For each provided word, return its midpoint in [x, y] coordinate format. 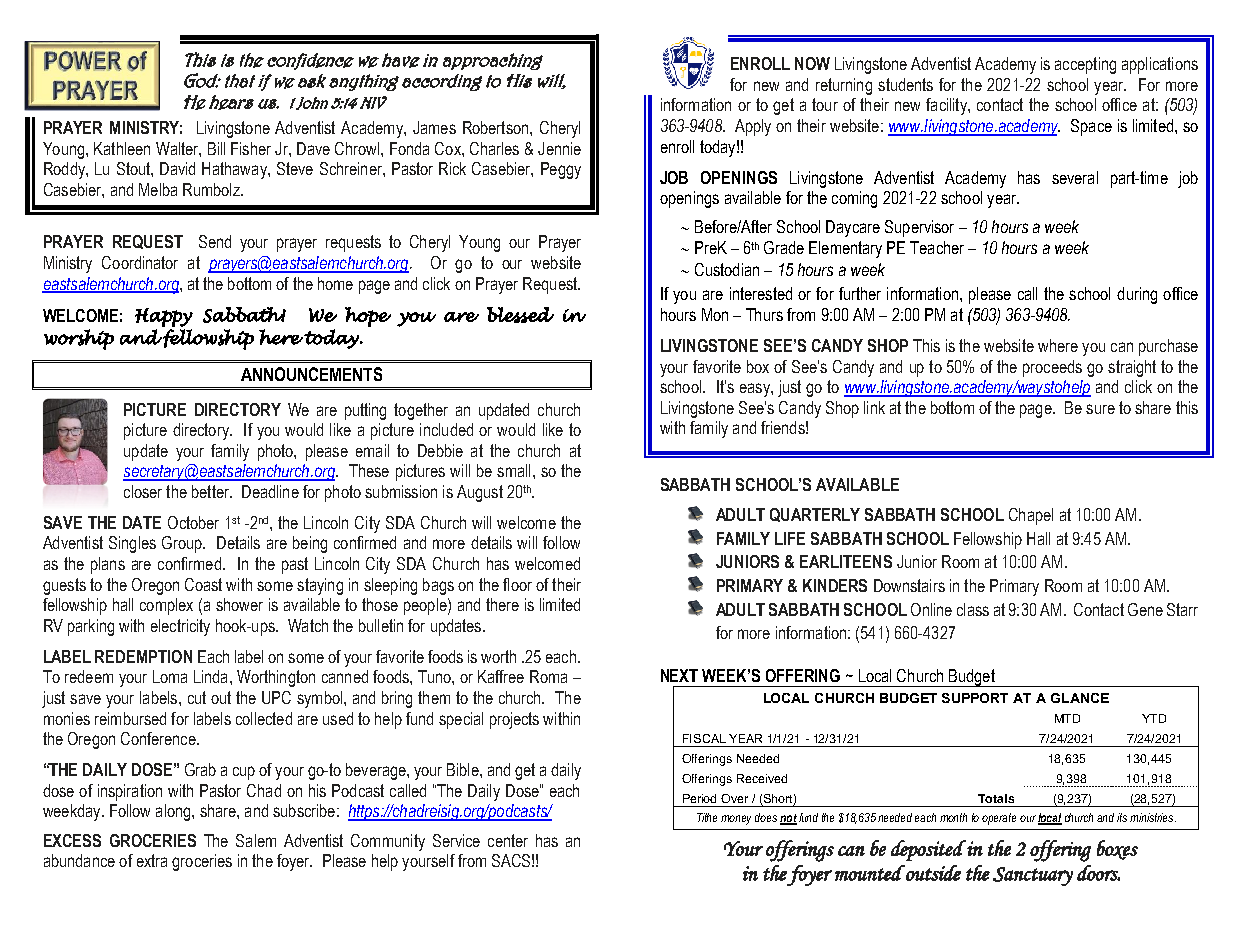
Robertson [497, 127]
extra [152, 860]
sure [1100, 409]
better [211, 491]
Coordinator [140, 262]
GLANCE [1080, 698]
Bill [216, 148]
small [513, 470]
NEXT [679, 675]
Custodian [727, 269]
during [1137, 295]
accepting [1085, 65]
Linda [210, 676]
